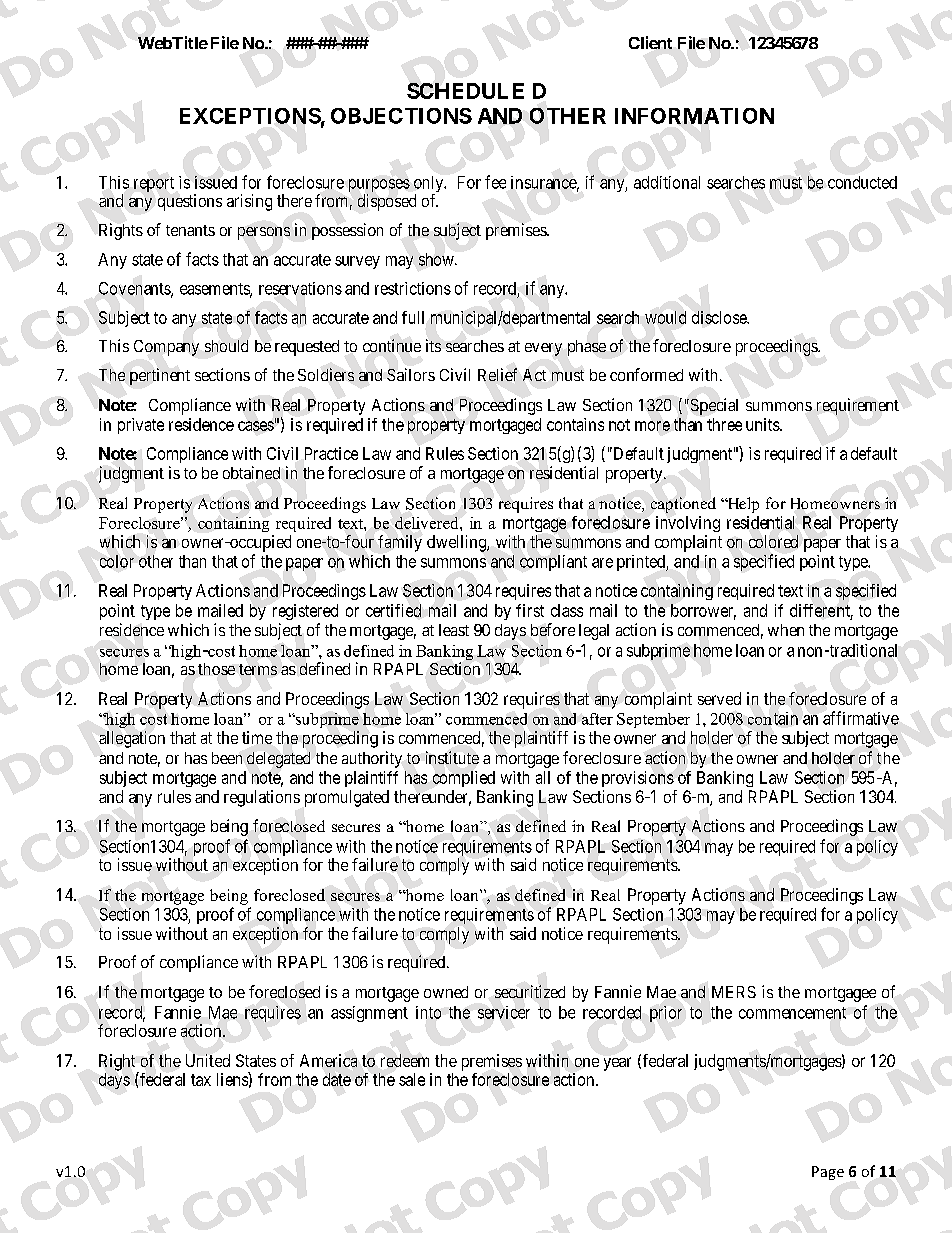 The width and height of the screenshot is (952, 1233). I want to click on regulations, so click(262, 798).
